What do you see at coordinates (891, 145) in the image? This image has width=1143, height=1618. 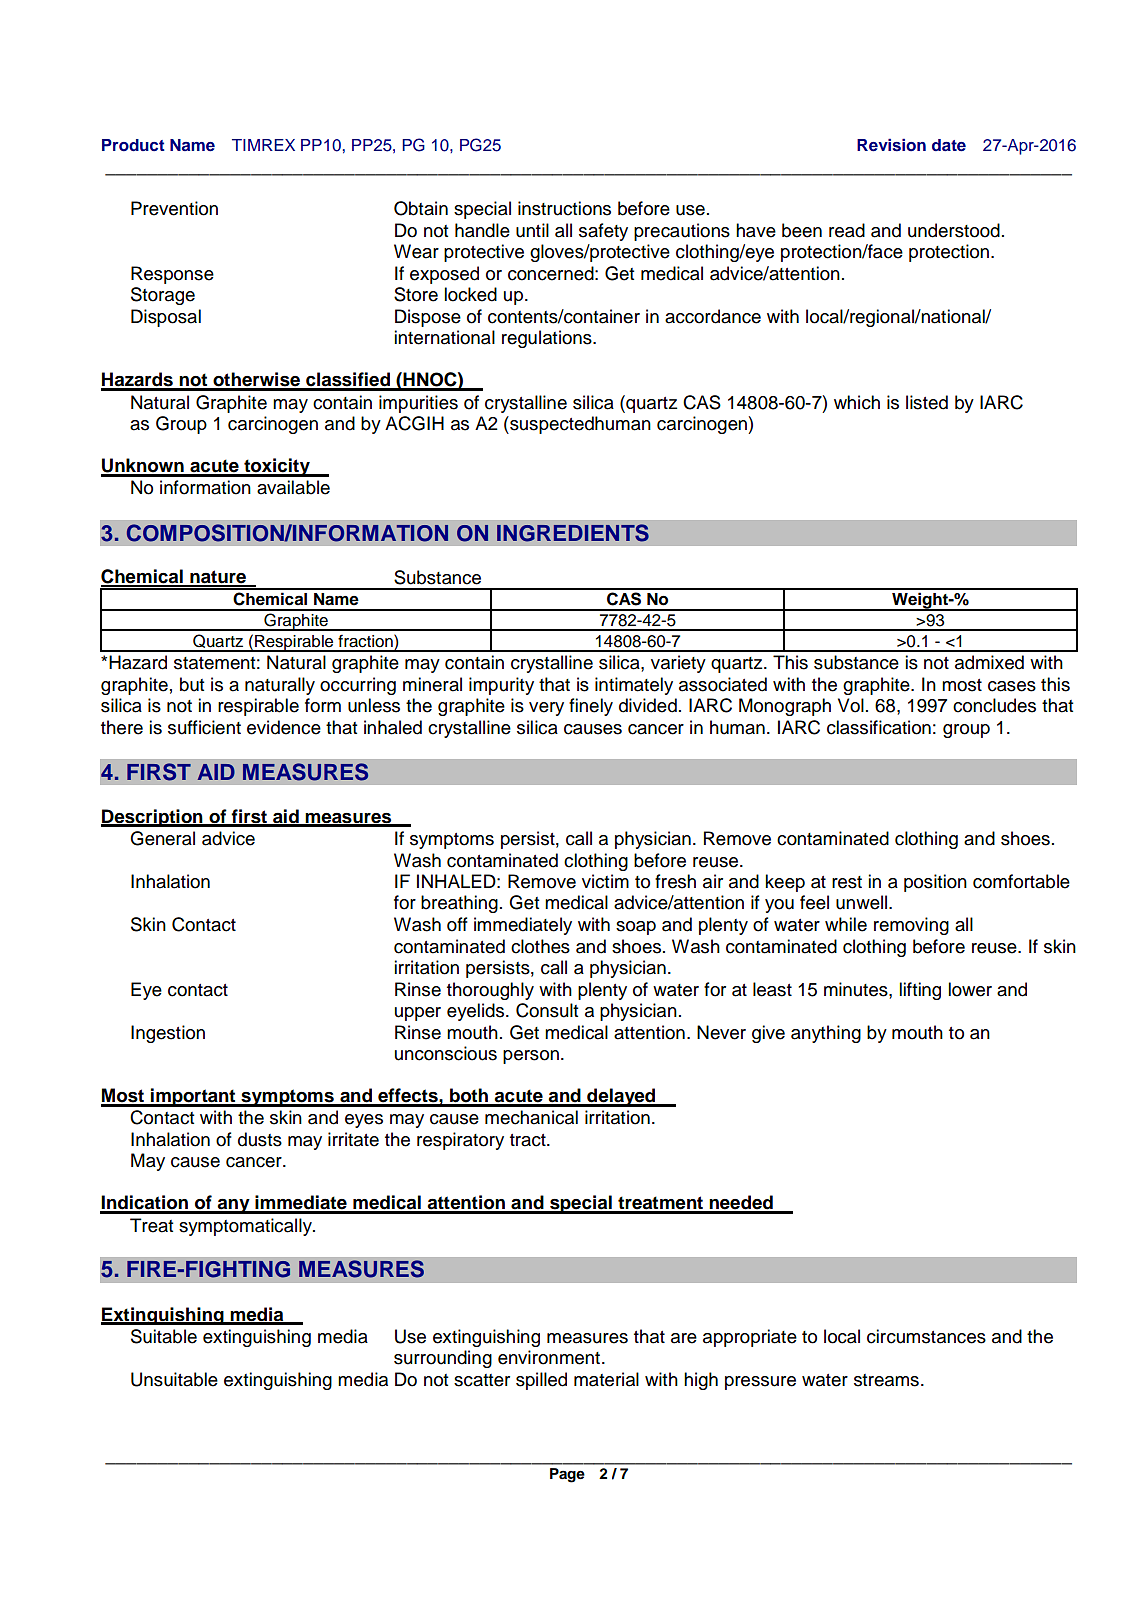 I see `Revision` at bounding box center [891, 145].
